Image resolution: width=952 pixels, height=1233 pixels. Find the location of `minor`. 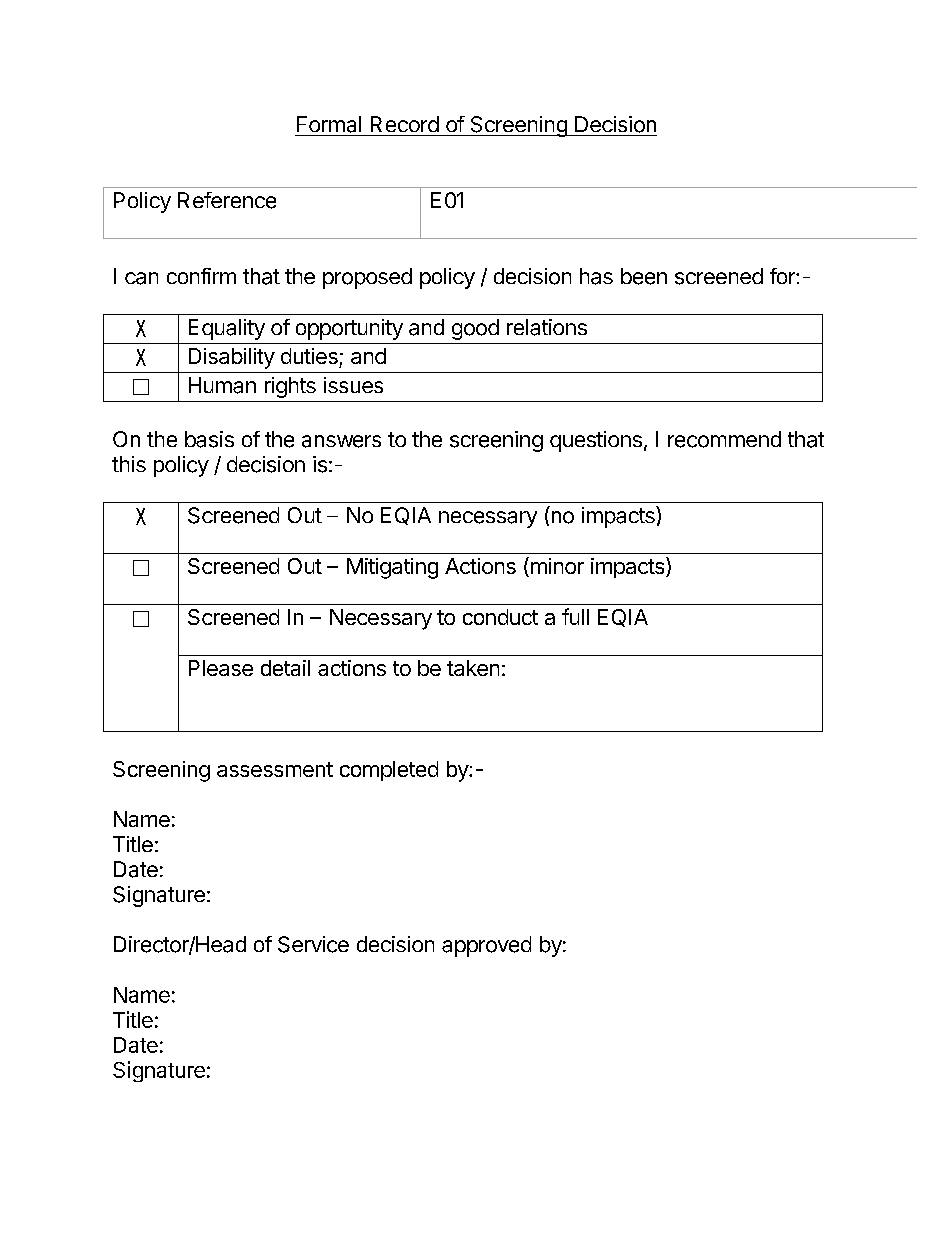

minor is located at coordinates (556, 567).
